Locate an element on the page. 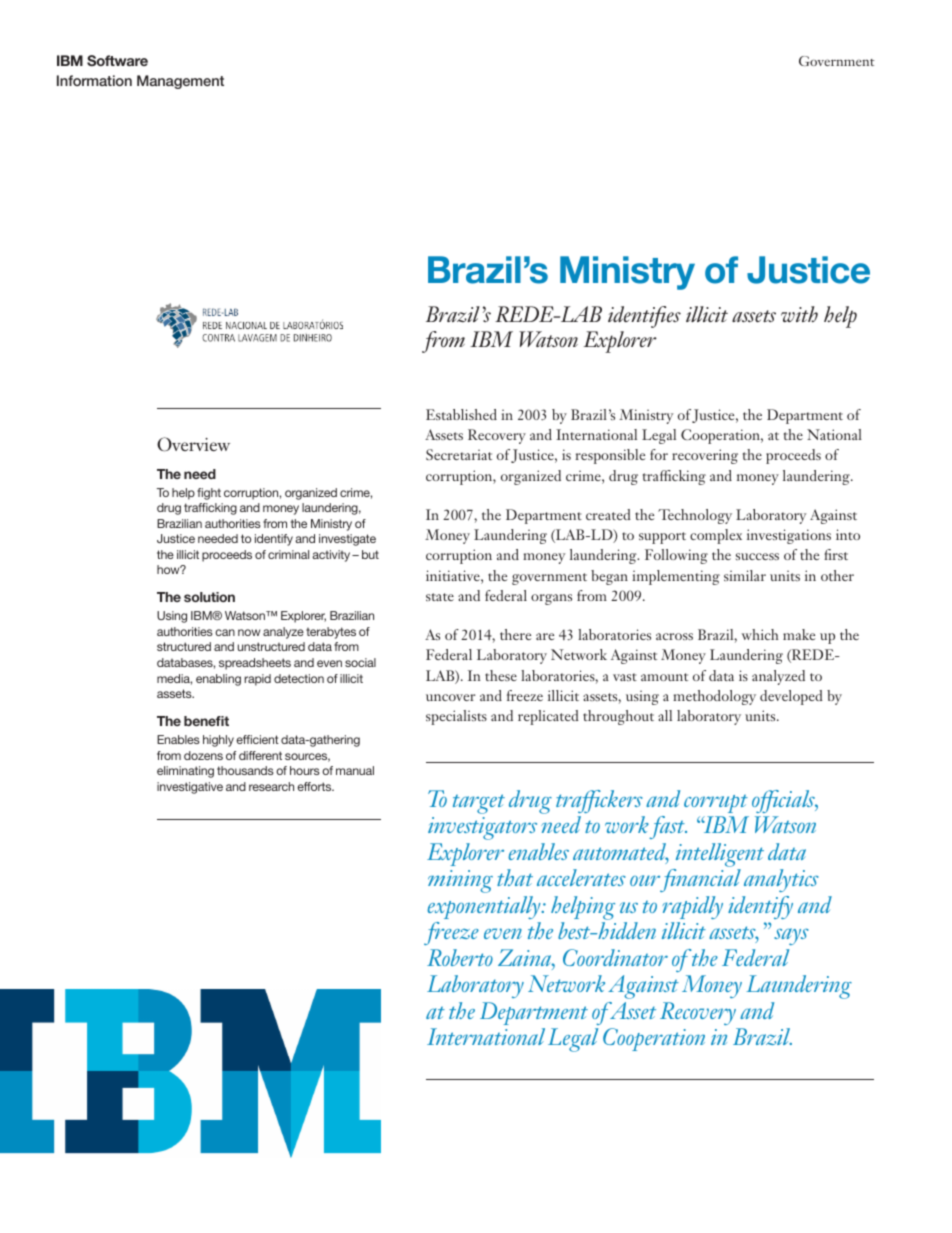 This page has width=952, height=1233. Management is located at coordinates (180, 82).
